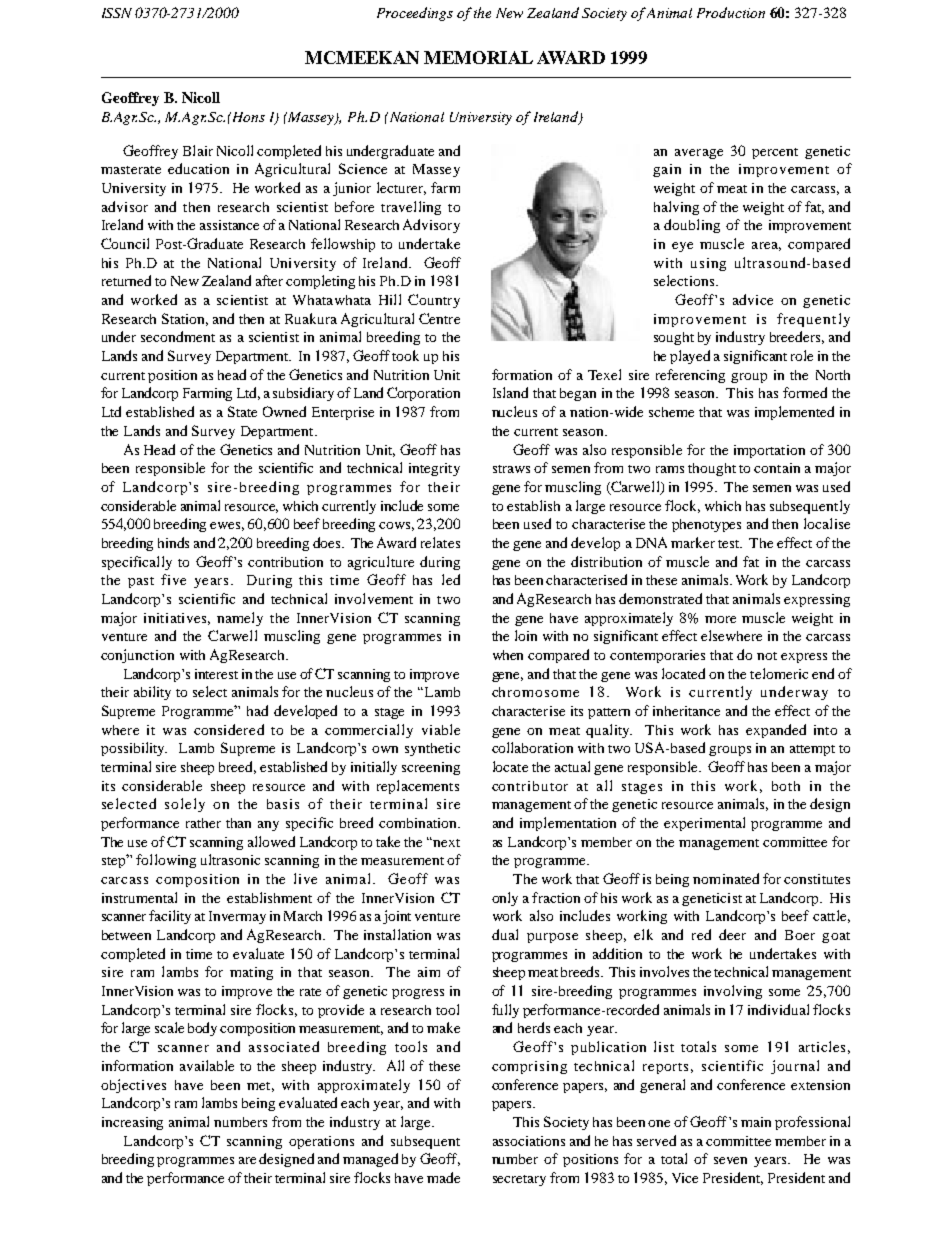  Describe the element at coordinates (730, 1160) in the screenshot. I see `seven` at that location.
